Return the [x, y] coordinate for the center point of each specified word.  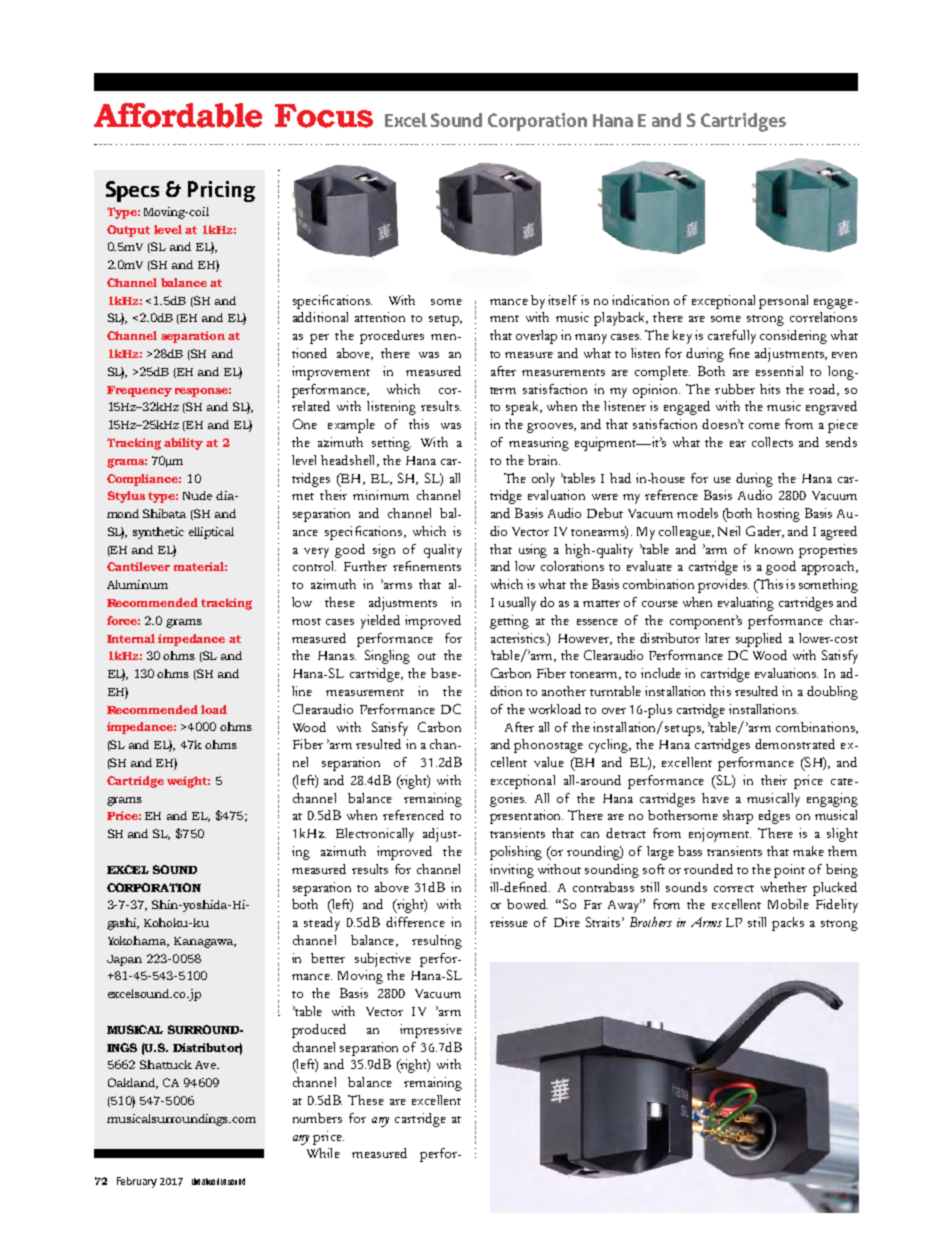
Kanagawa [205, 942]
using [533, 551]
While [323, 1153]
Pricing [221, 191]
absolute [214, 1181]
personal [783, 302]
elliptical [211, 533]
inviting [512, 871]
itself [562, 300]
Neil [729, 531]
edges [774, 817]
